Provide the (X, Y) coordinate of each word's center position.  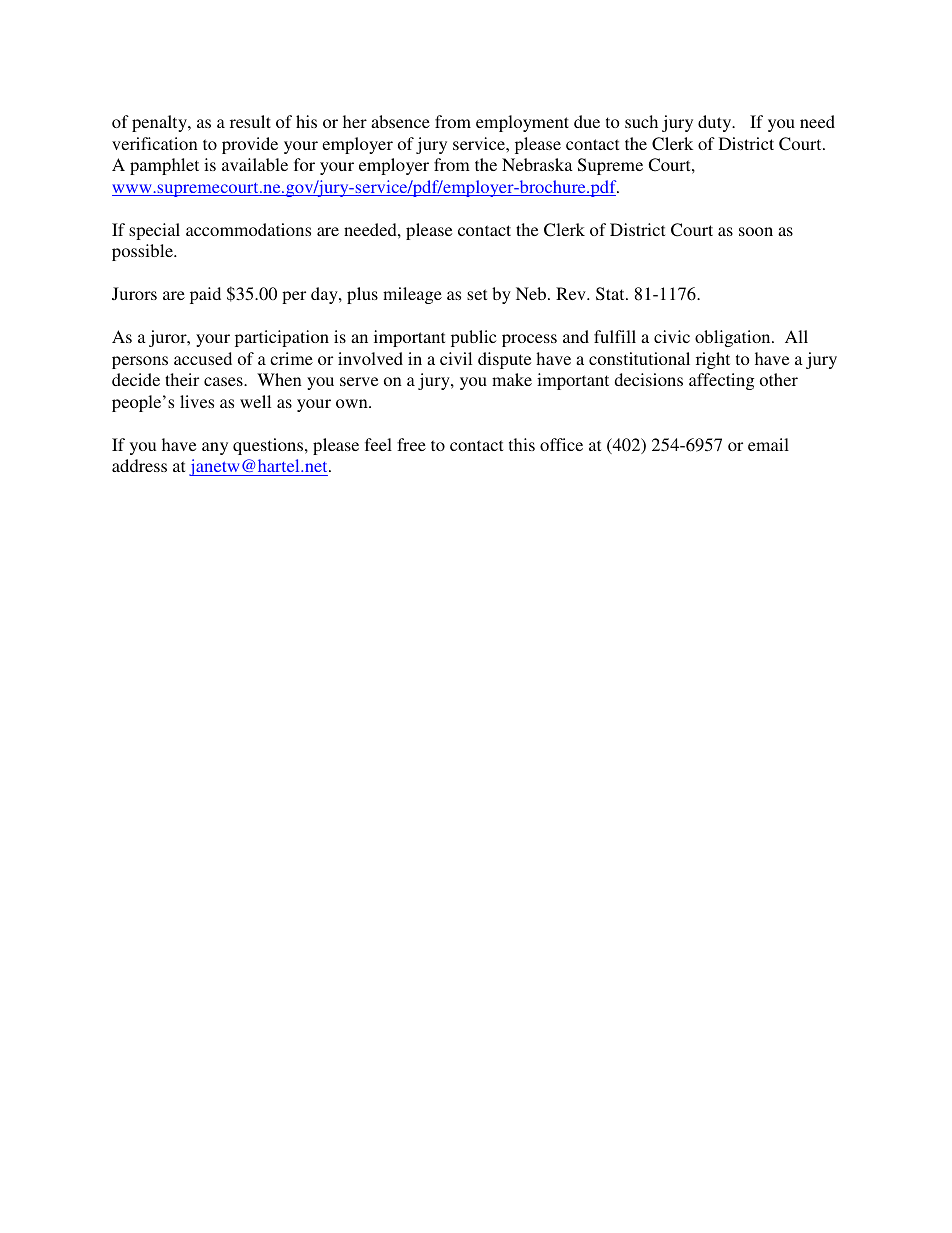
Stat (611, 294)
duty (716, 123)
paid (205, 295)
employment (522, 123)
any (215, 448)
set (477, 294)
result (250, 121)
